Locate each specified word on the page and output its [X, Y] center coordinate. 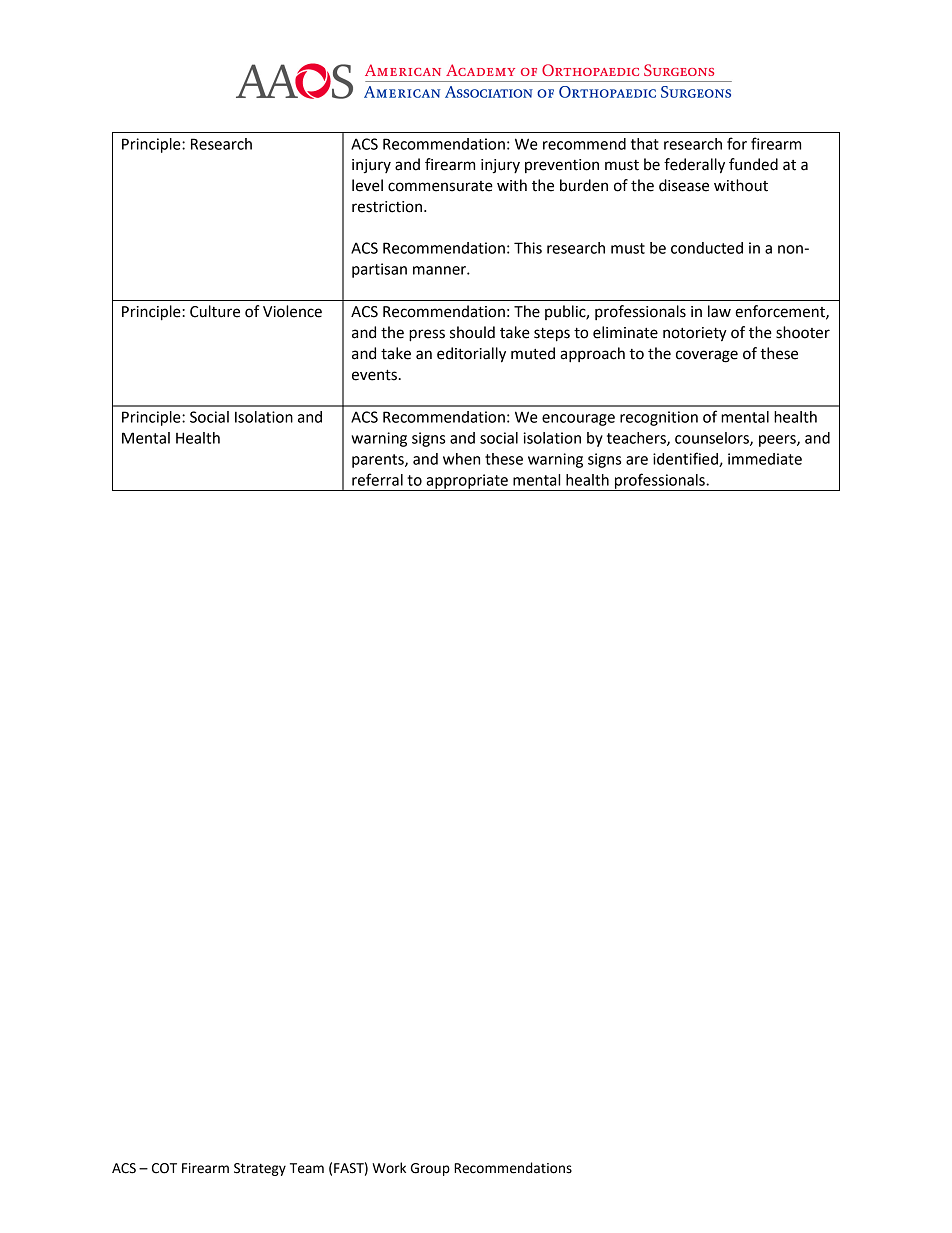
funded [753, 164]
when [461, 459]
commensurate [440, 186]
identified [686, 459]
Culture [215, 311]
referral [377, 479]
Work [389, 1168]
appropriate [467, 482]
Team [307, 1168]
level [367, 185]
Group [430, 1169]
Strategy [260, 1169]
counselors [713, 439]
